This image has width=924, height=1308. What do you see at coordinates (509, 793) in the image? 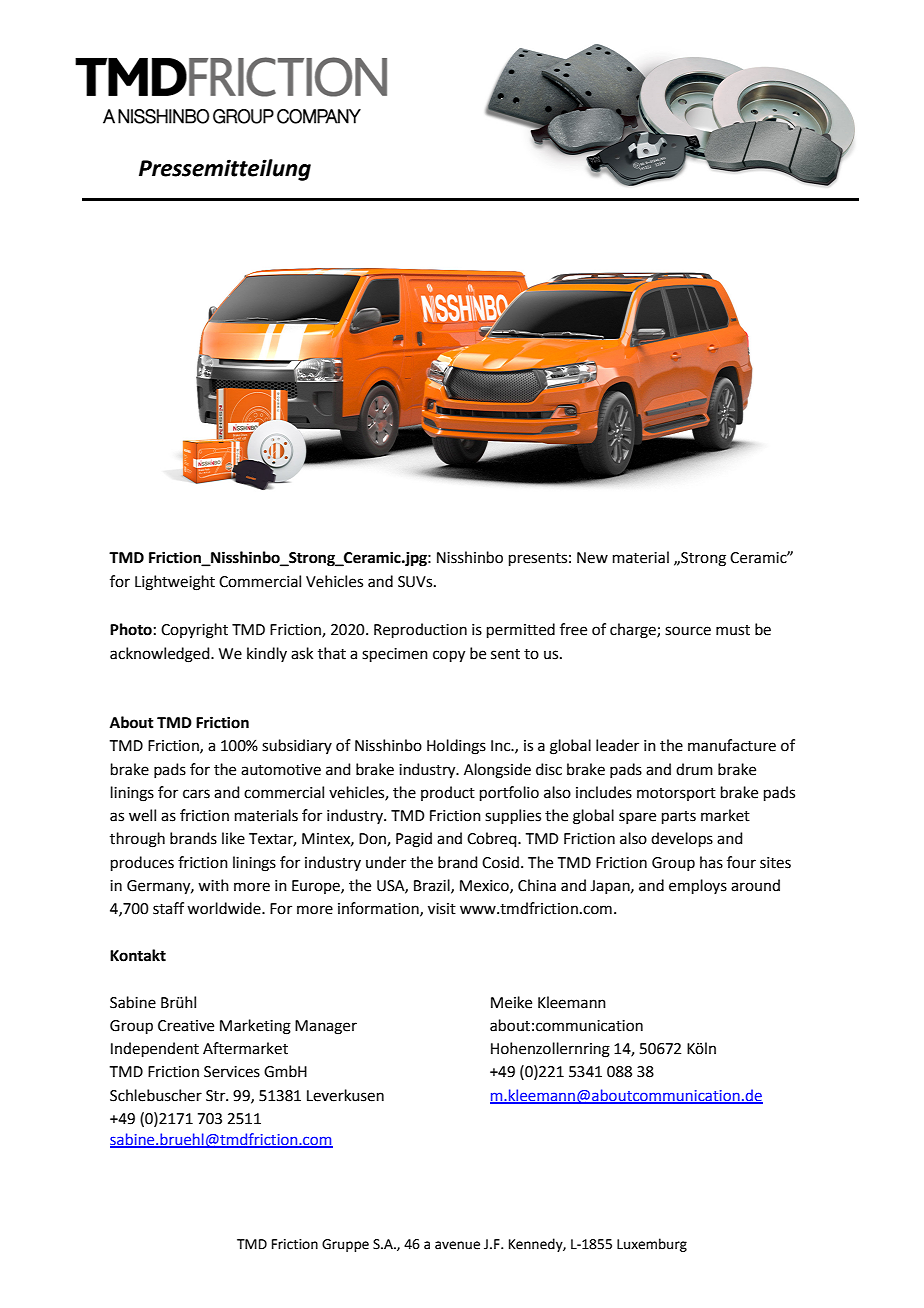
I see `portfolio` at bounding box center [509, 793].
